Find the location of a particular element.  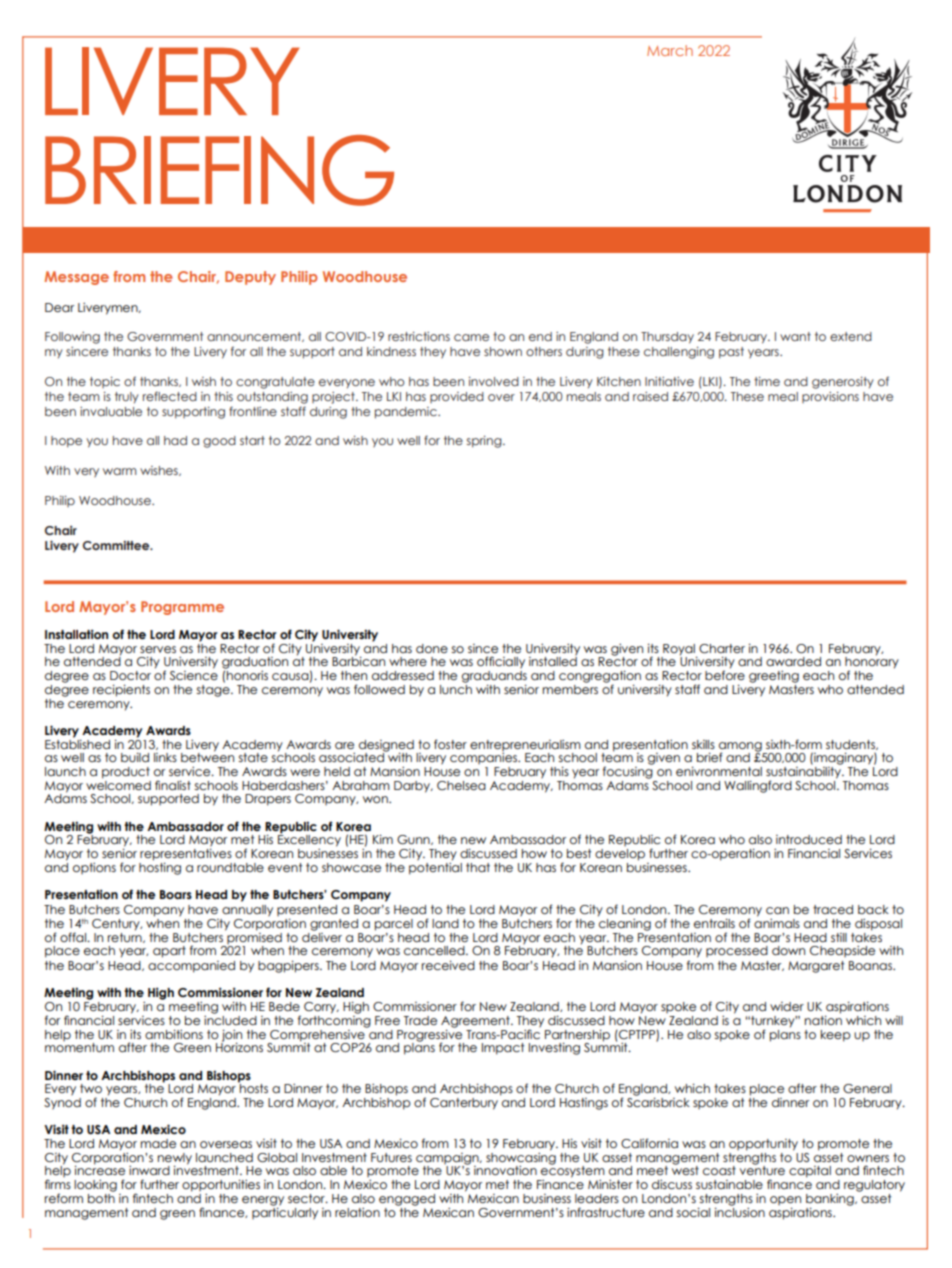

serves is located at coordinates (158, 649).
